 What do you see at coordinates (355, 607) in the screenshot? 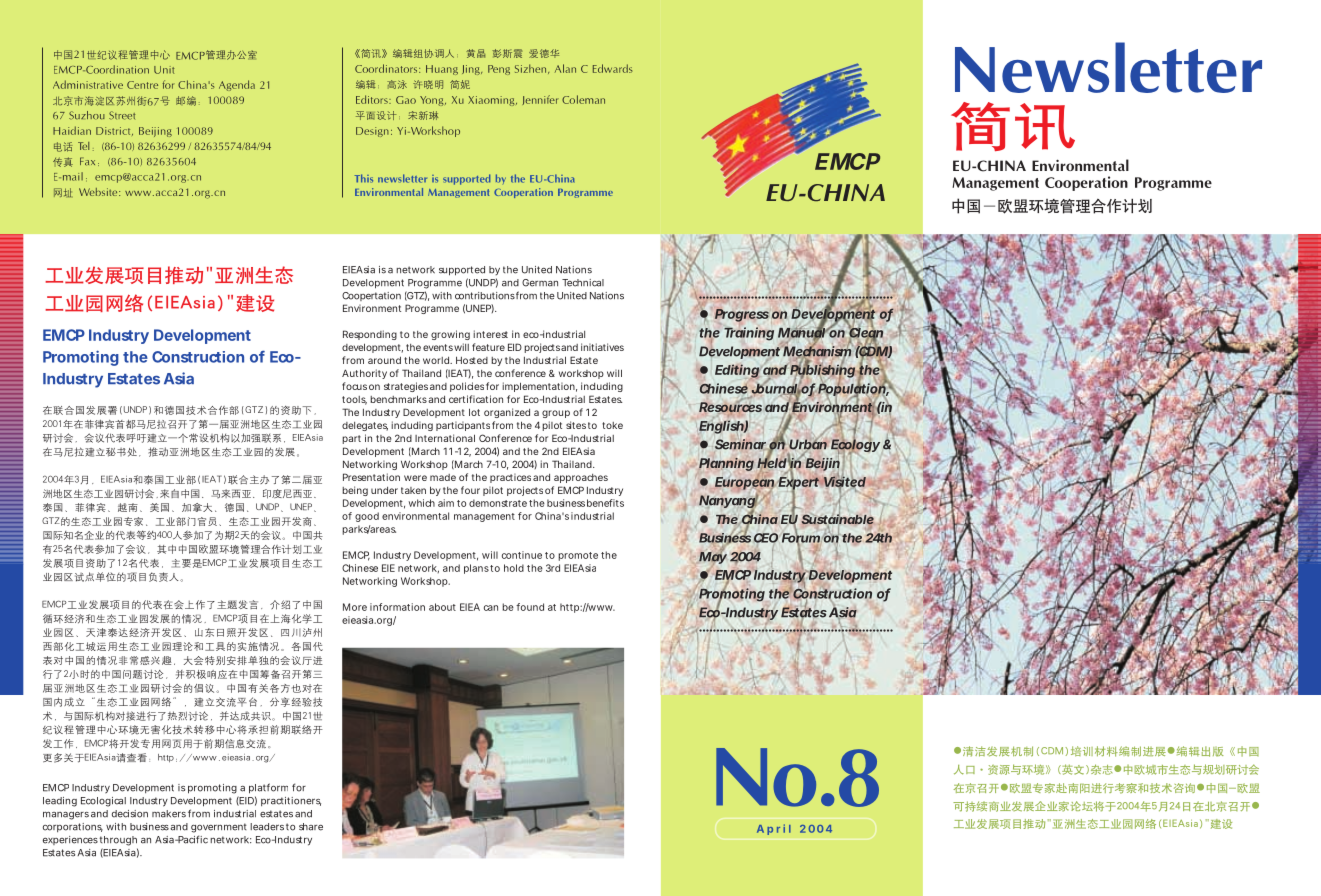
I see `More` at bounding box center [355, 607].
